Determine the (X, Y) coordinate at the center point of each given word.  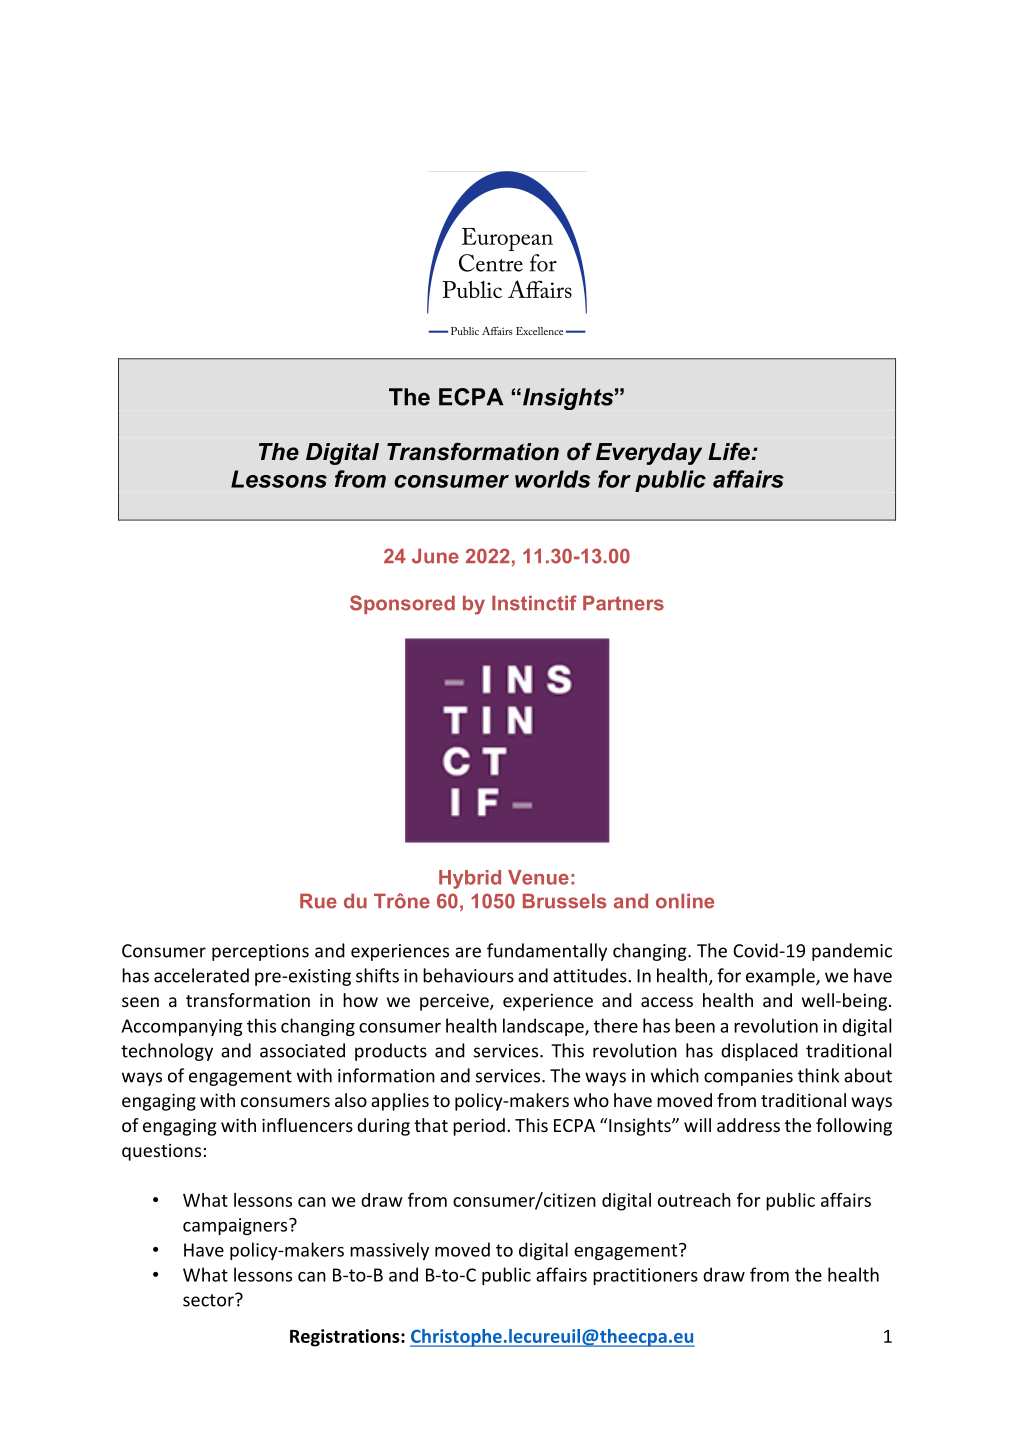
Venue (538, 877)
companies (748, 1077)
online (685, 901)
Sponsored (402, 604)
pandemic (852, 952)
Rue (318, 901)
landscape (544, 1027)
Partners (623, 603)
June (435, 556)
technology (167, 1052)
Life (730, 452)
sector (209, 1300)
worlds (552, 479)
